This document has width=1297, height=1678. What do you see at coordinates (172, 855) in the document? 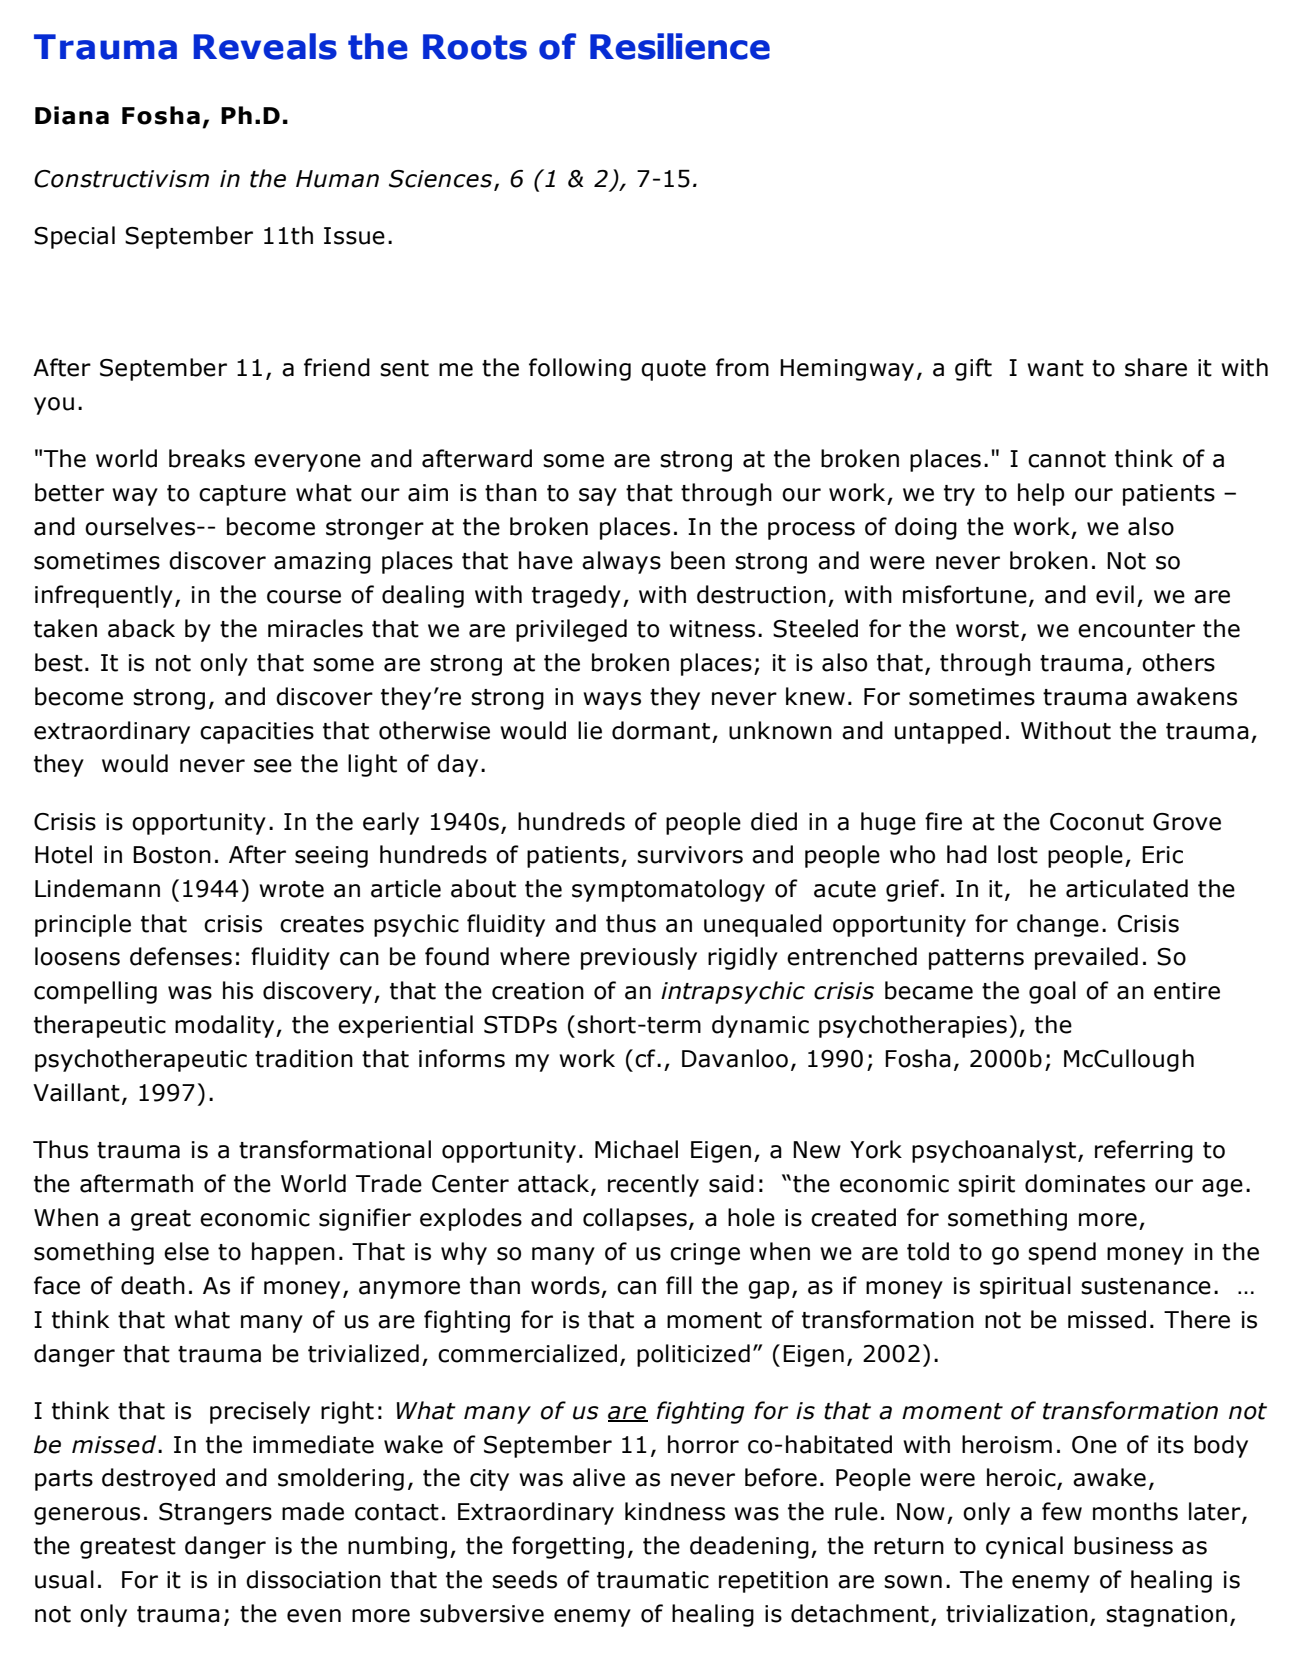
I see `Boston` at bounding box center [172, 855].
